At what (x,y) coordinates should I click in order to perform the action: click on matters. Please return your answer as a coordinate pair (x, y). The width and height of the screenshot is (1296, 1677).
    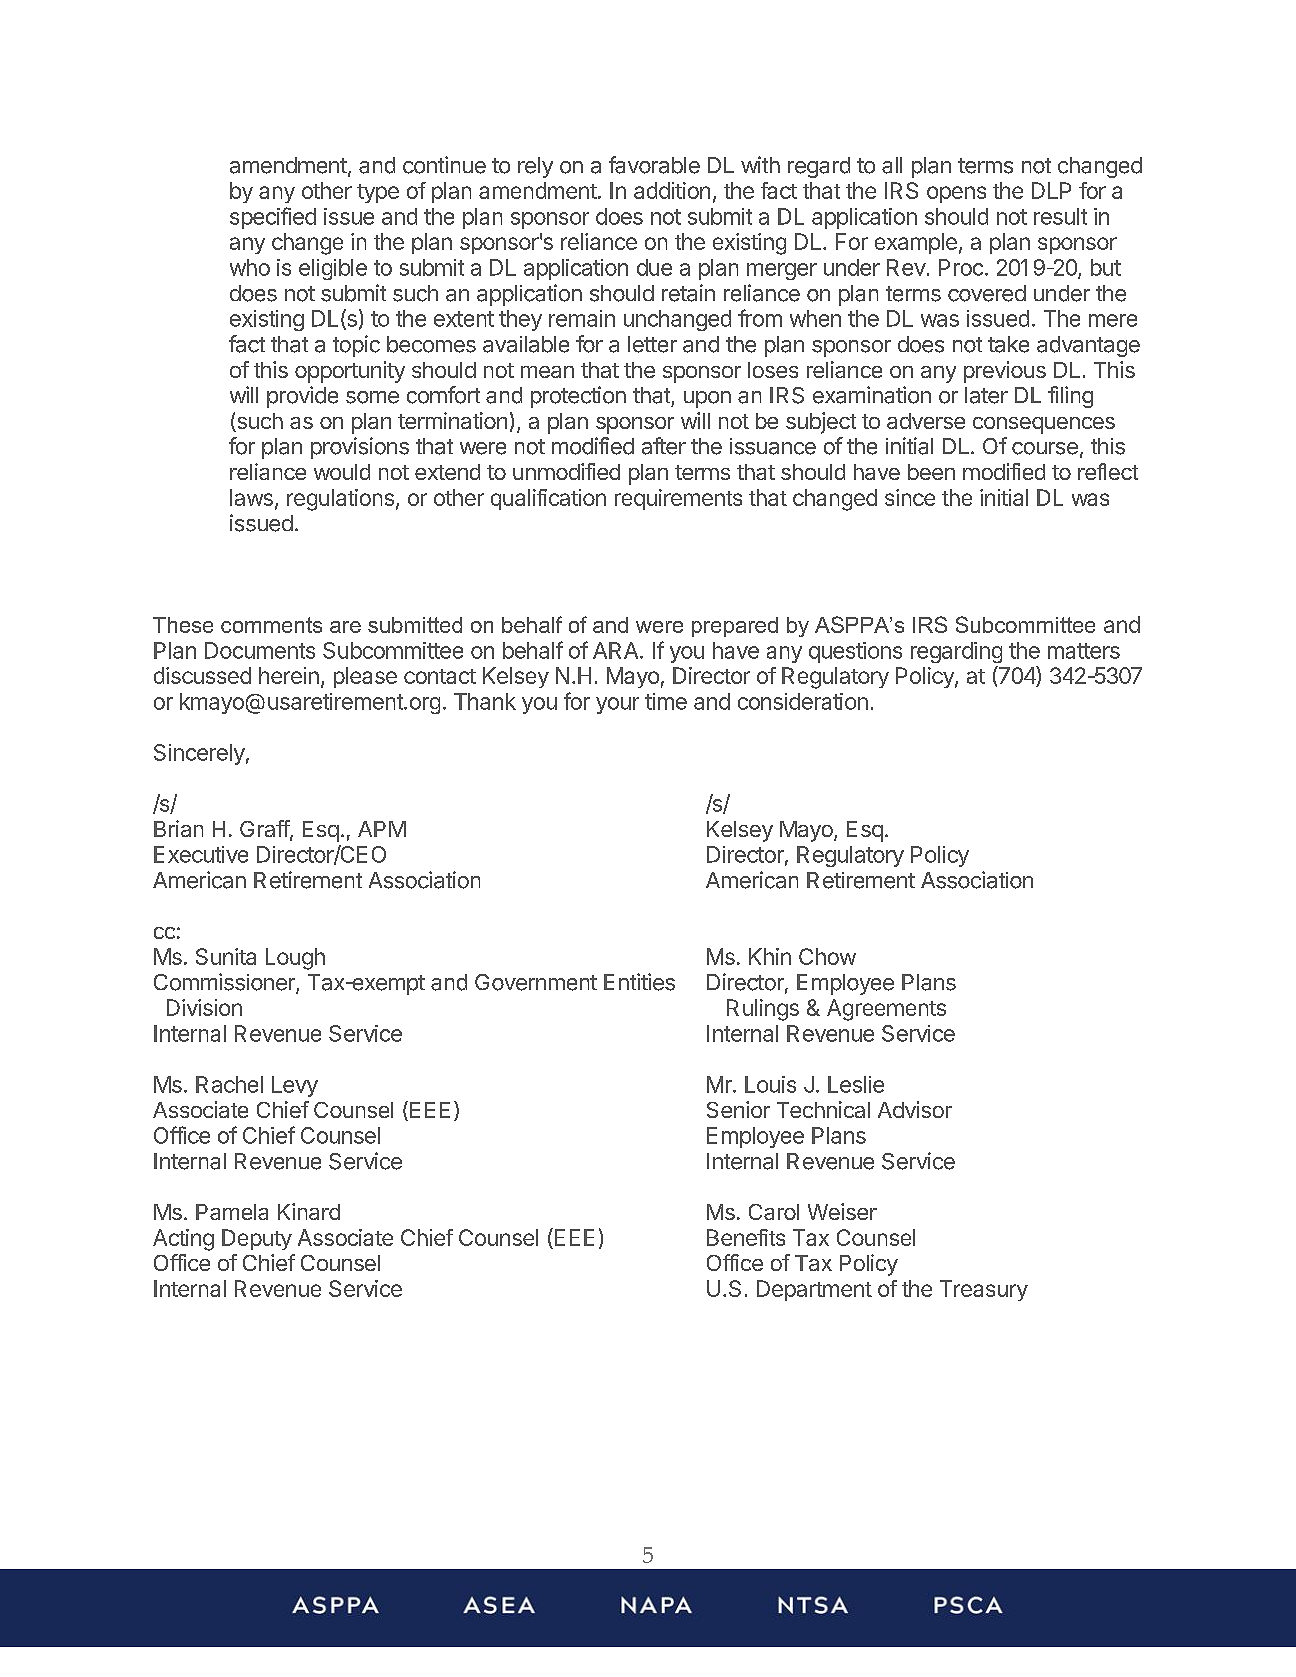
    Looking at the image, I should click on (1084, 651).
